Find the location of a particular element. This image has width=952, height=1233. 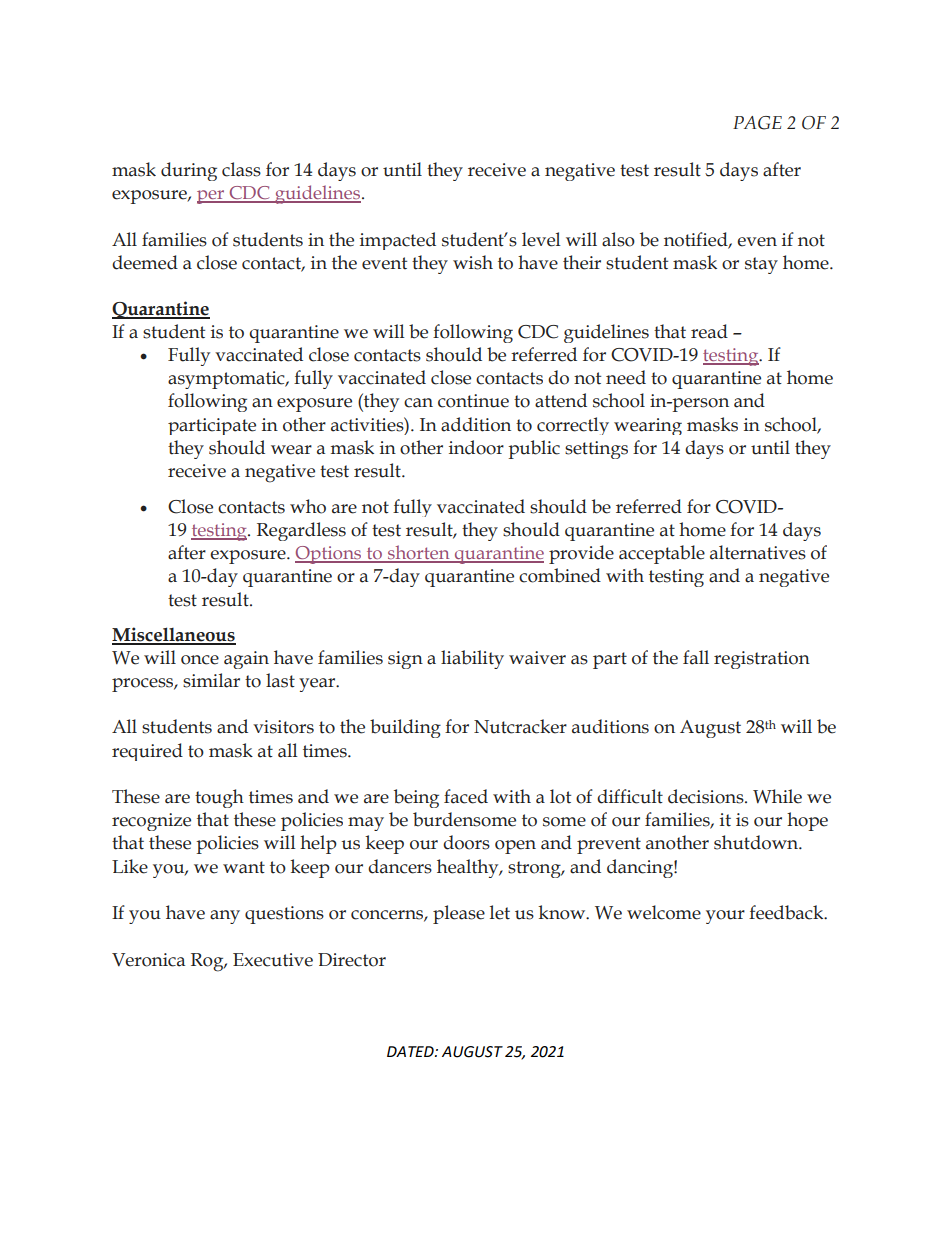

alternatives is located at coordinates (758, 552).
